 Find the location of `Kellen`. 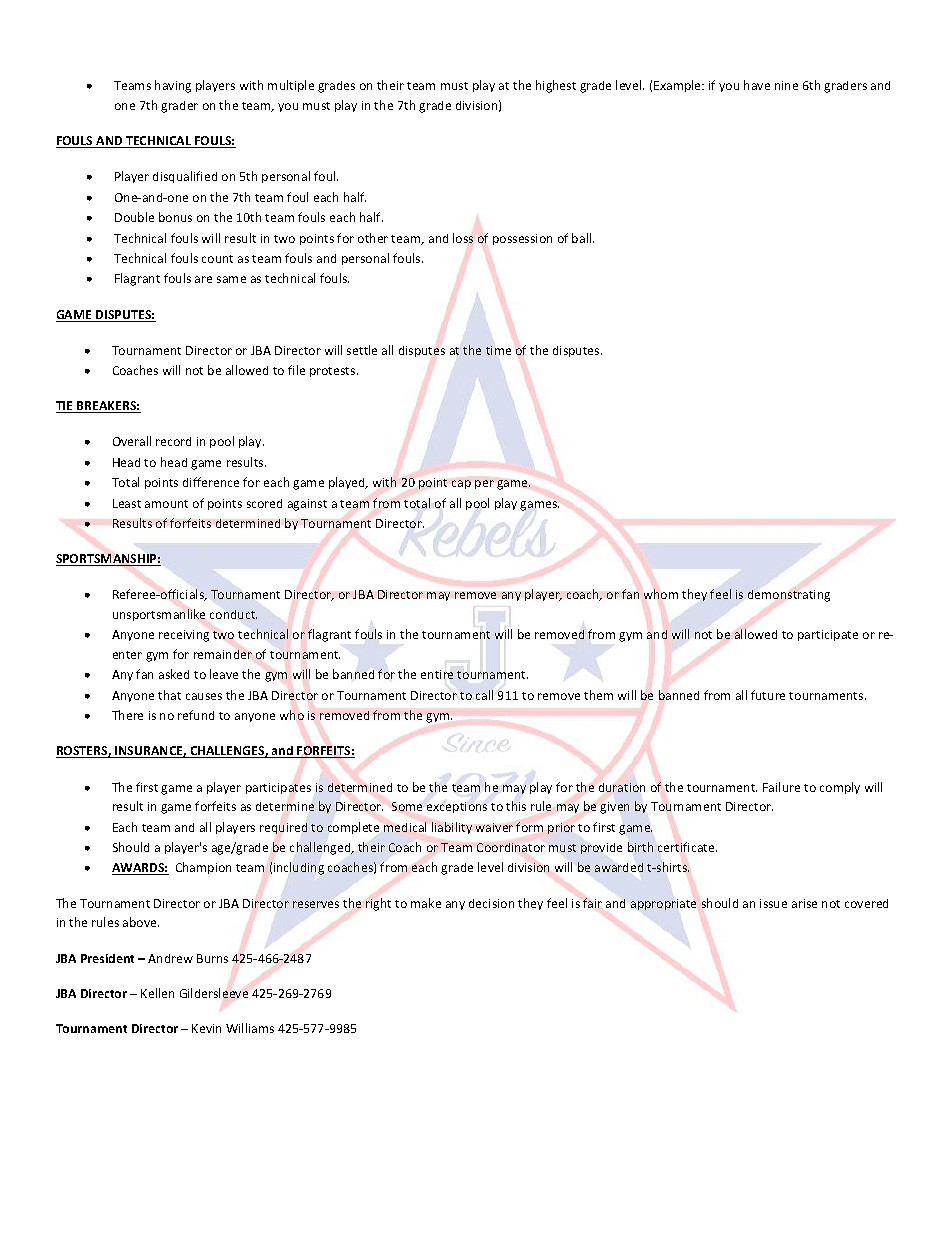

Kellen is located at coordinates (157, 993).
